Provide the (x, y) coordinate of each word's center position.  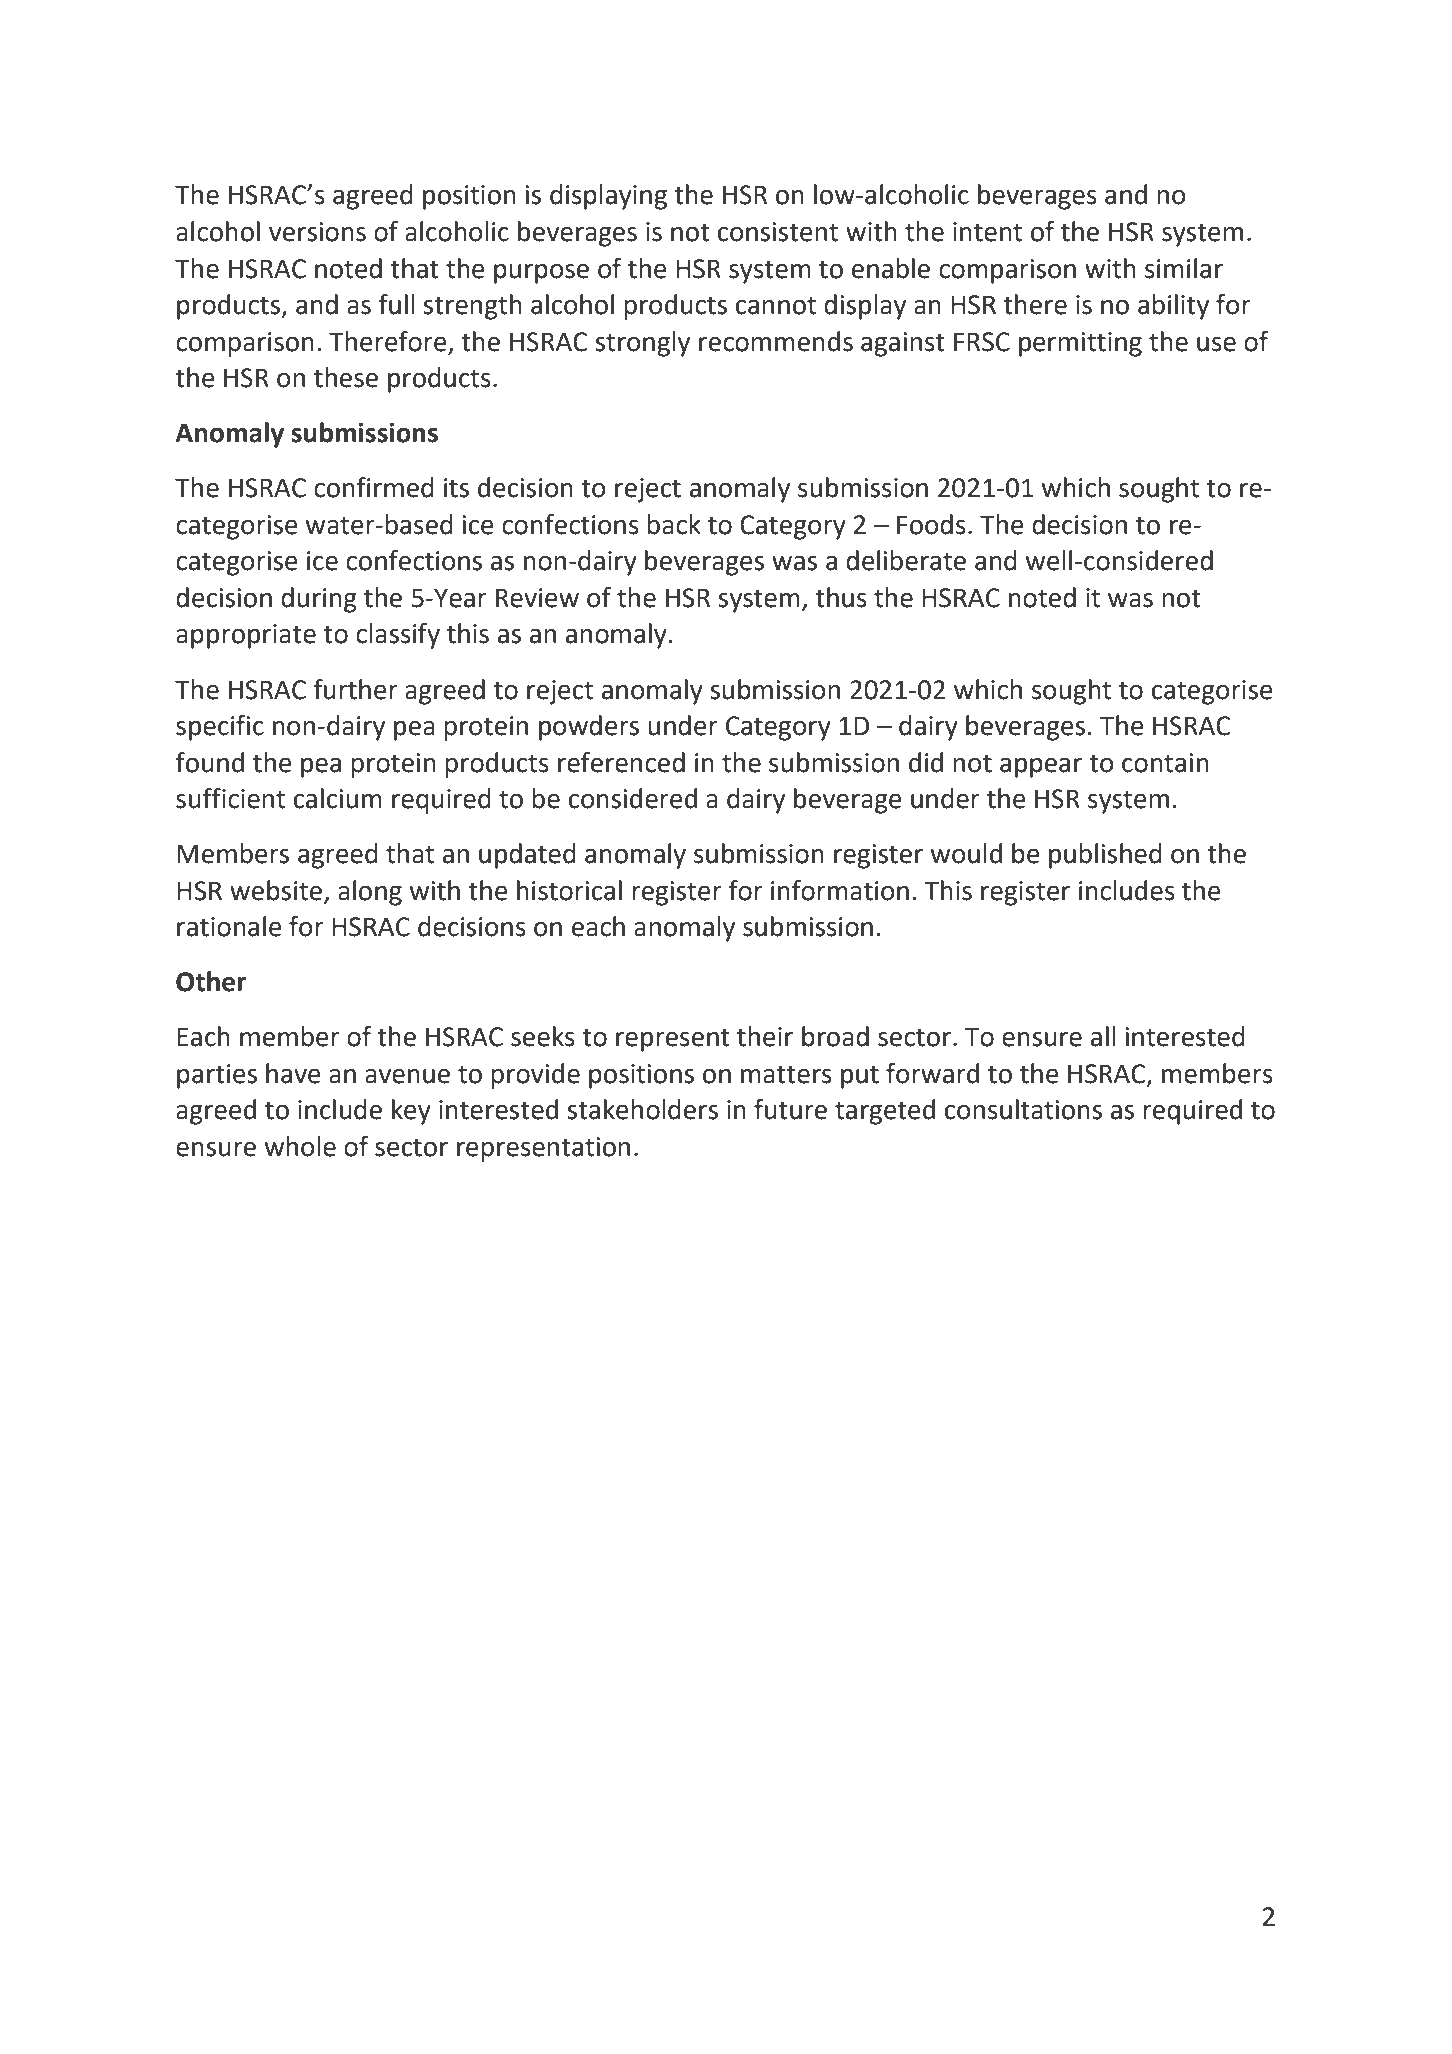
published (1105, 856)
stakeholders (642, 1109)
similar (1184, 268)
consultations (1023, 1109)
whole (300, 1146)
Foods (931, 524)
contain (1165, 763)
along (370, 893)
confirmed (374, 487)
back (674, 524)
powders (589, 728)
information (840, 890)
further (355, 689)
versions (317, 232)
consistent (778, 232)
